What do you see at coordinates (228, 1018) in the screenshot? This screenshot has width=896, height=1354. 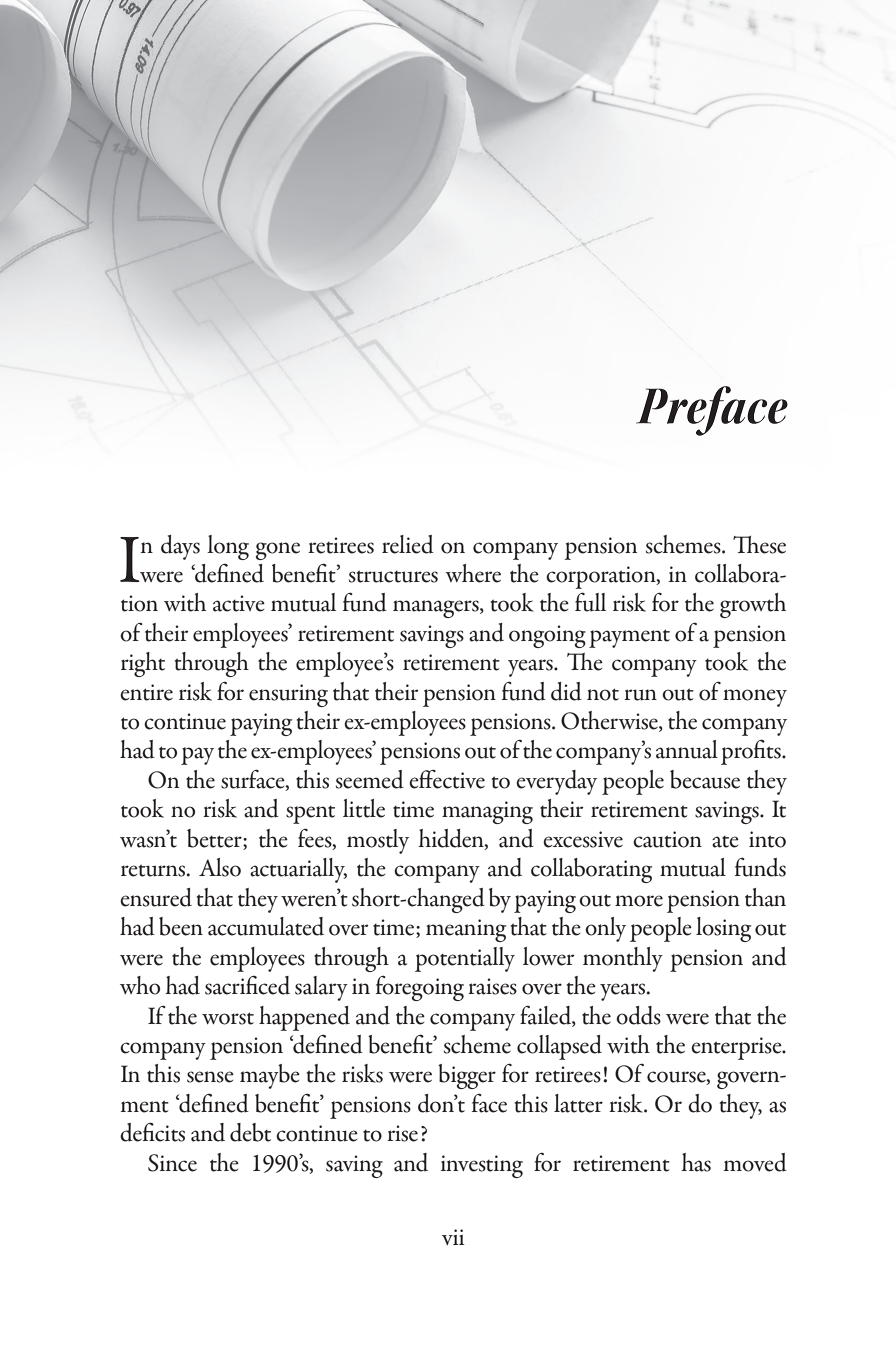 I see `worst` at bounding box center [228, 1018].
